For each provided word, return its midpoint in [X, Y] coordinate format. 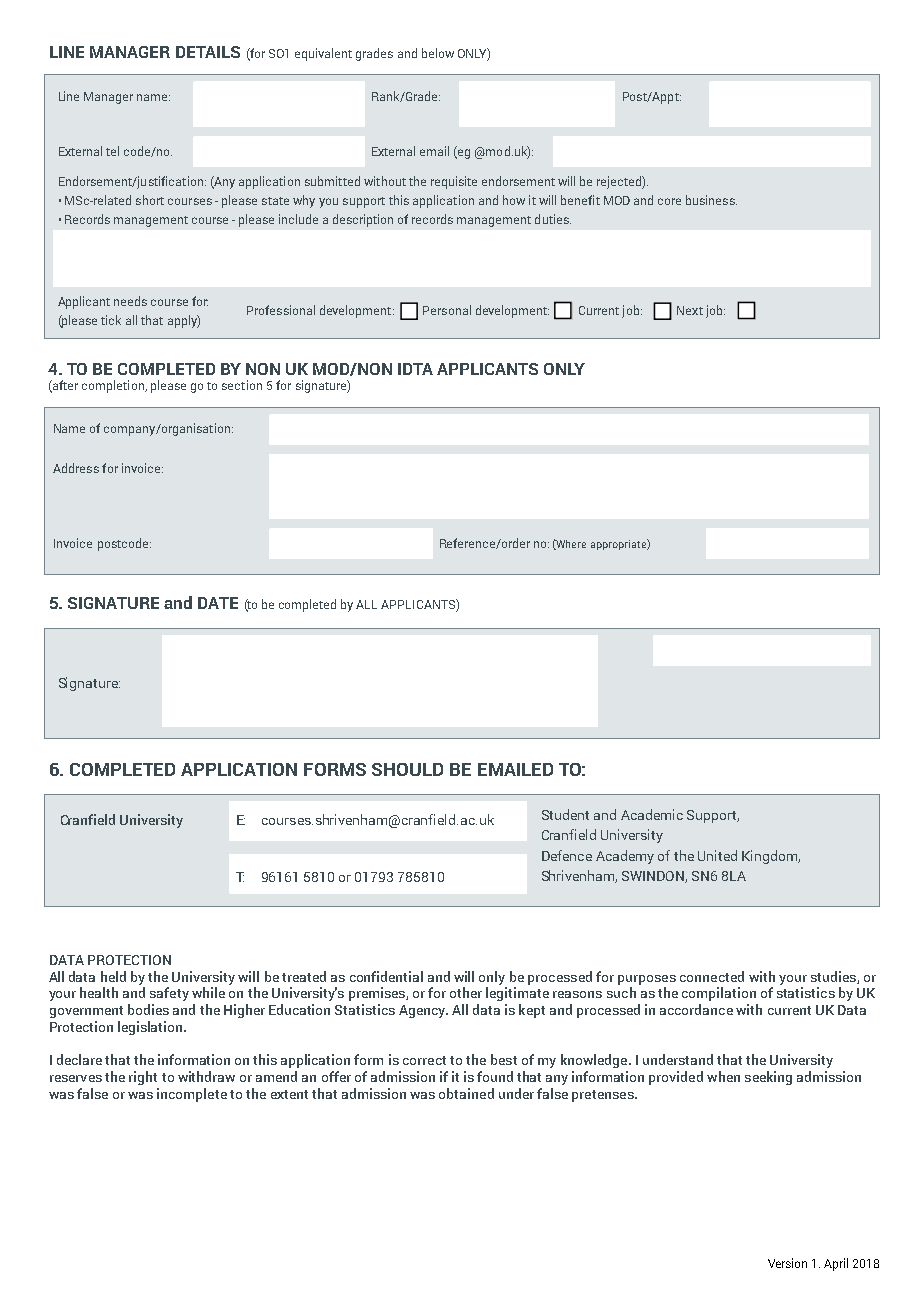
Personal [447, 310]
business [711, 200]
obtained [466, 1093]
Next [690, 310]
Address [76, 468]
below [438, 53]
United [717, 855]
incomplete [192, 1095]
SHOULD [407, 769]
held [113, 976]
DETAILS [208, 52]
